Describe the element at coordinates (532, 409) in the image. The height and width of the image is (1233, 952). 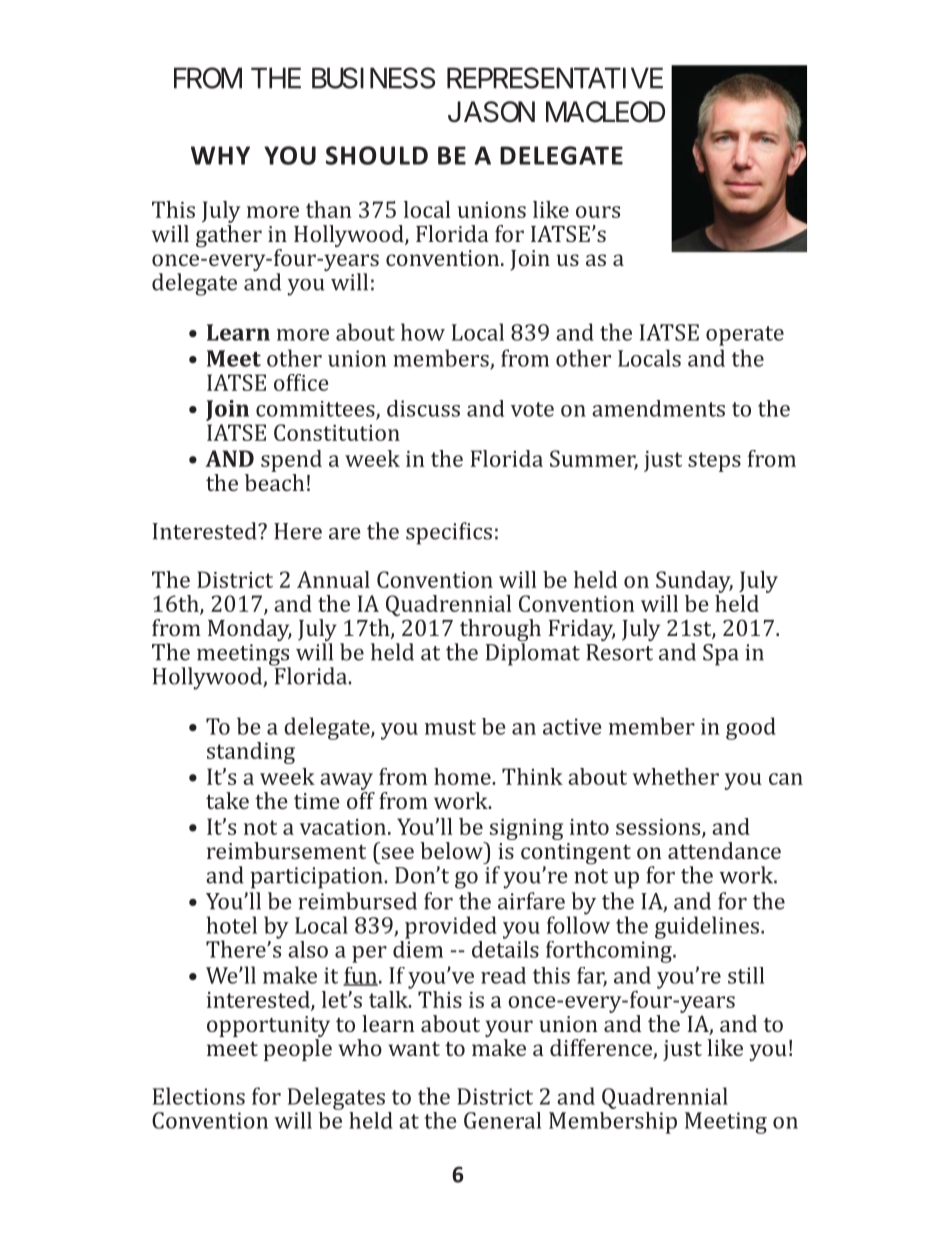
I see `vote` at that location.
